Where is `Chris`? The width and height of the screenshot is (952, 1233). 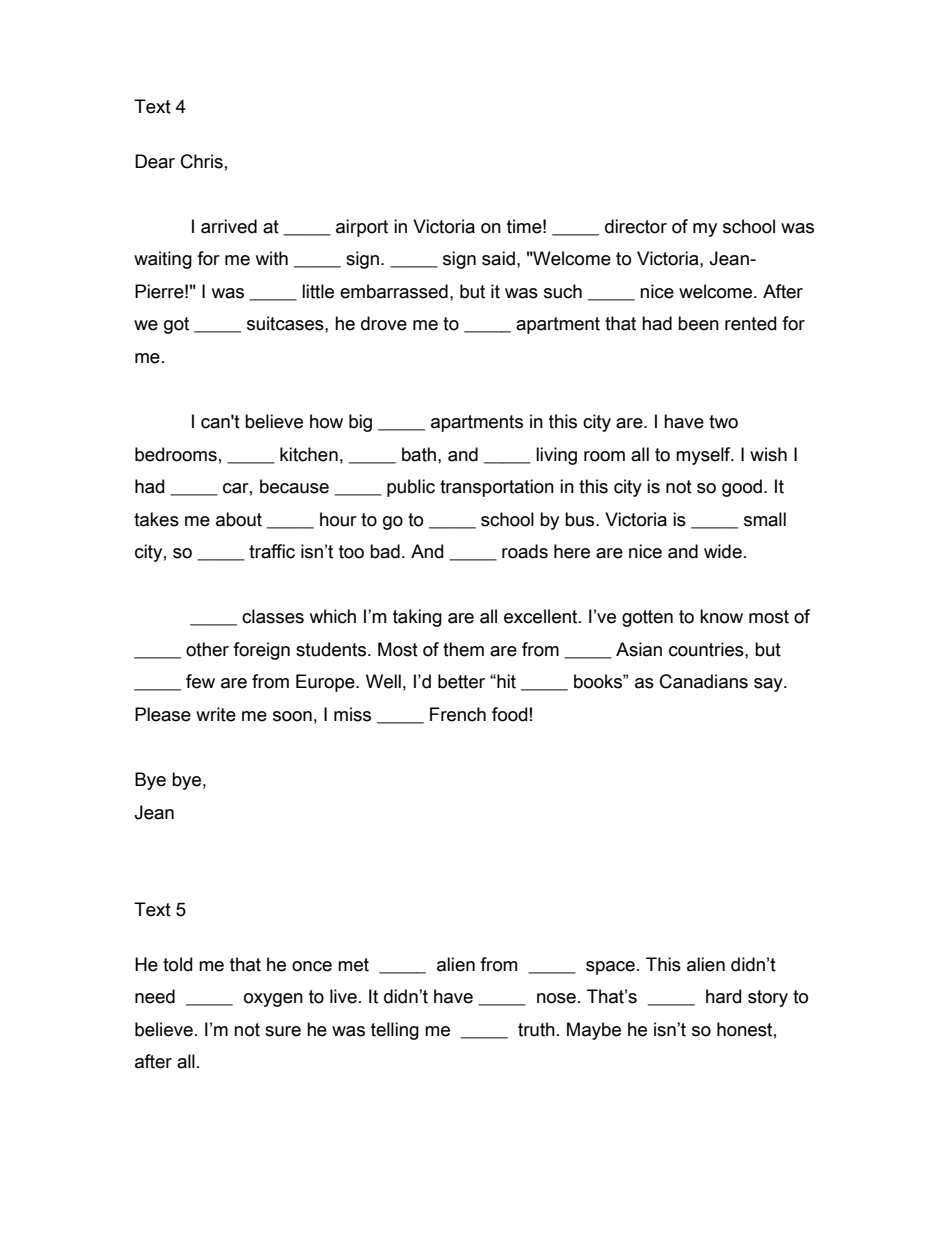
Chris is located at coordinates (202, 161).
